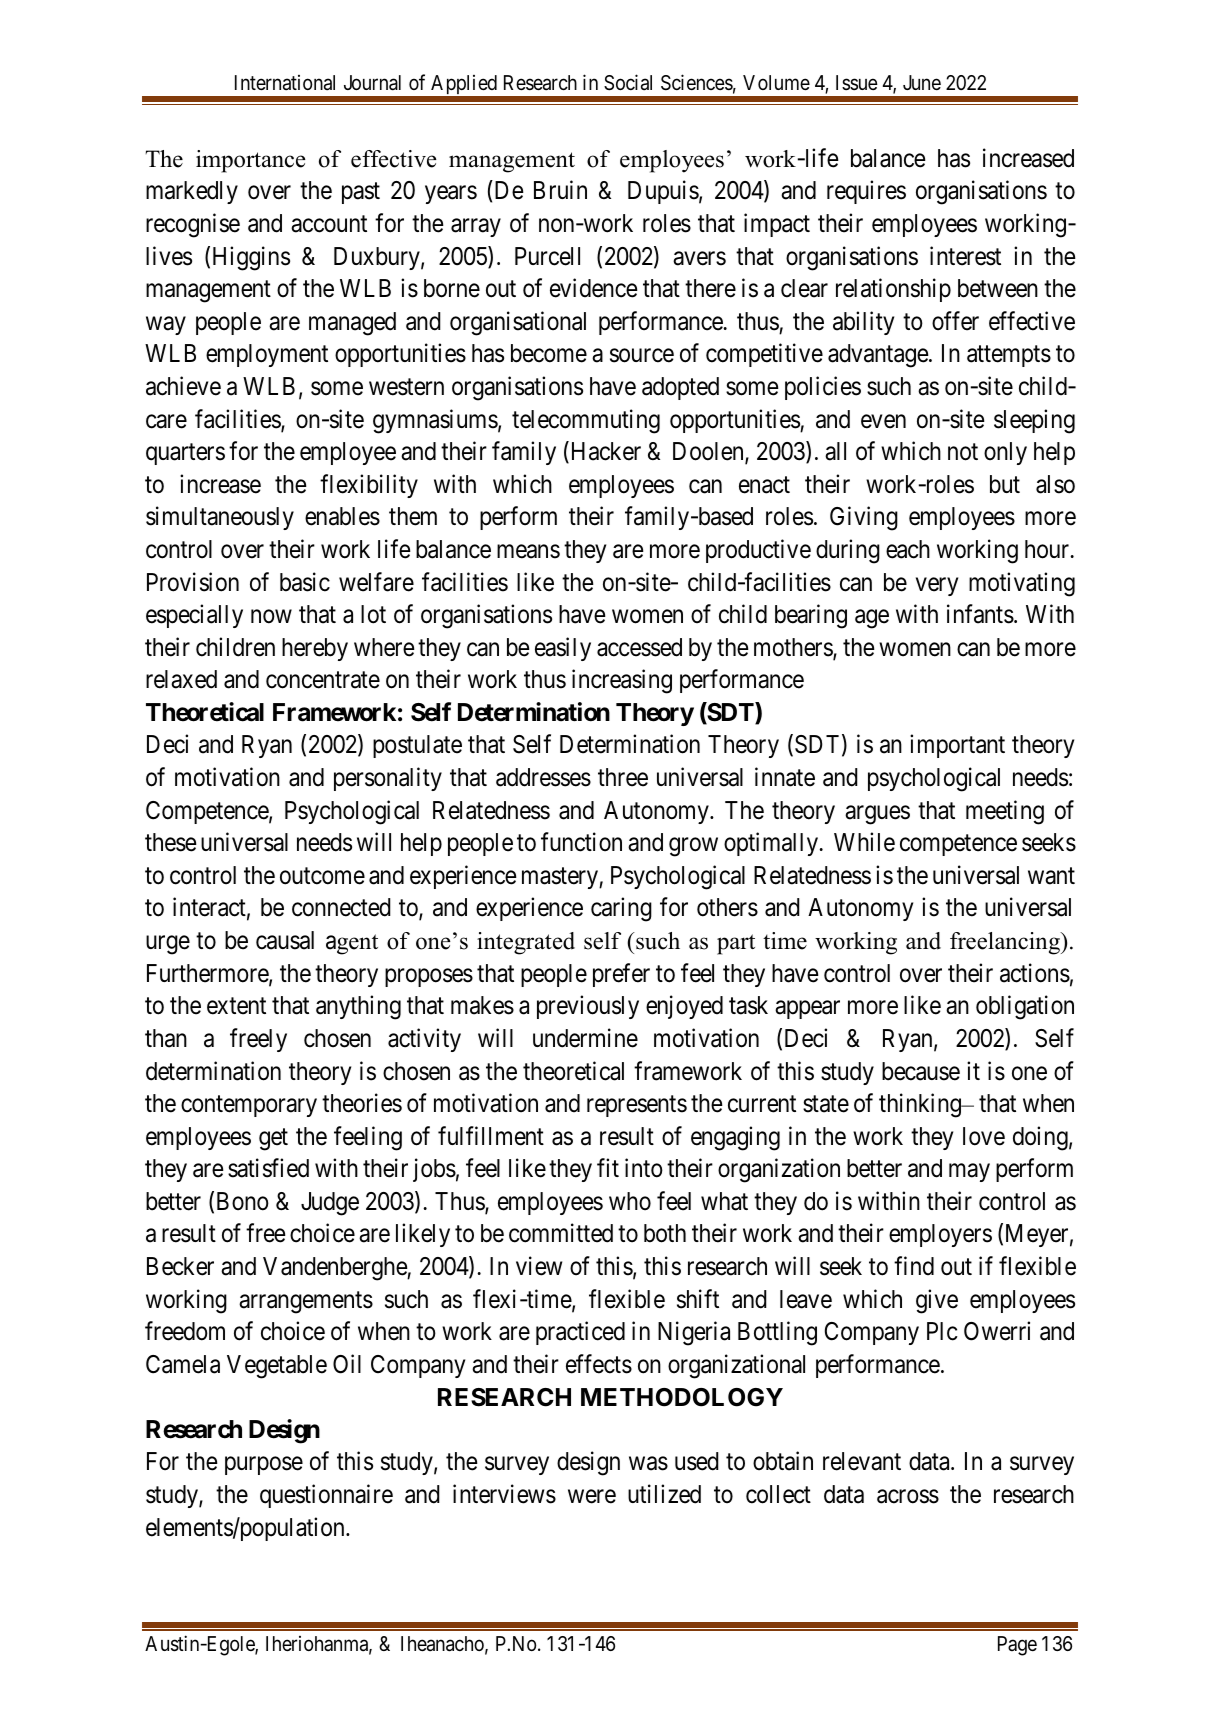 The width and height of the page is (1223, 1729). What do you see at coordinates (922, 82) in the page?
I see `June` at bounding box center [922, 82].
